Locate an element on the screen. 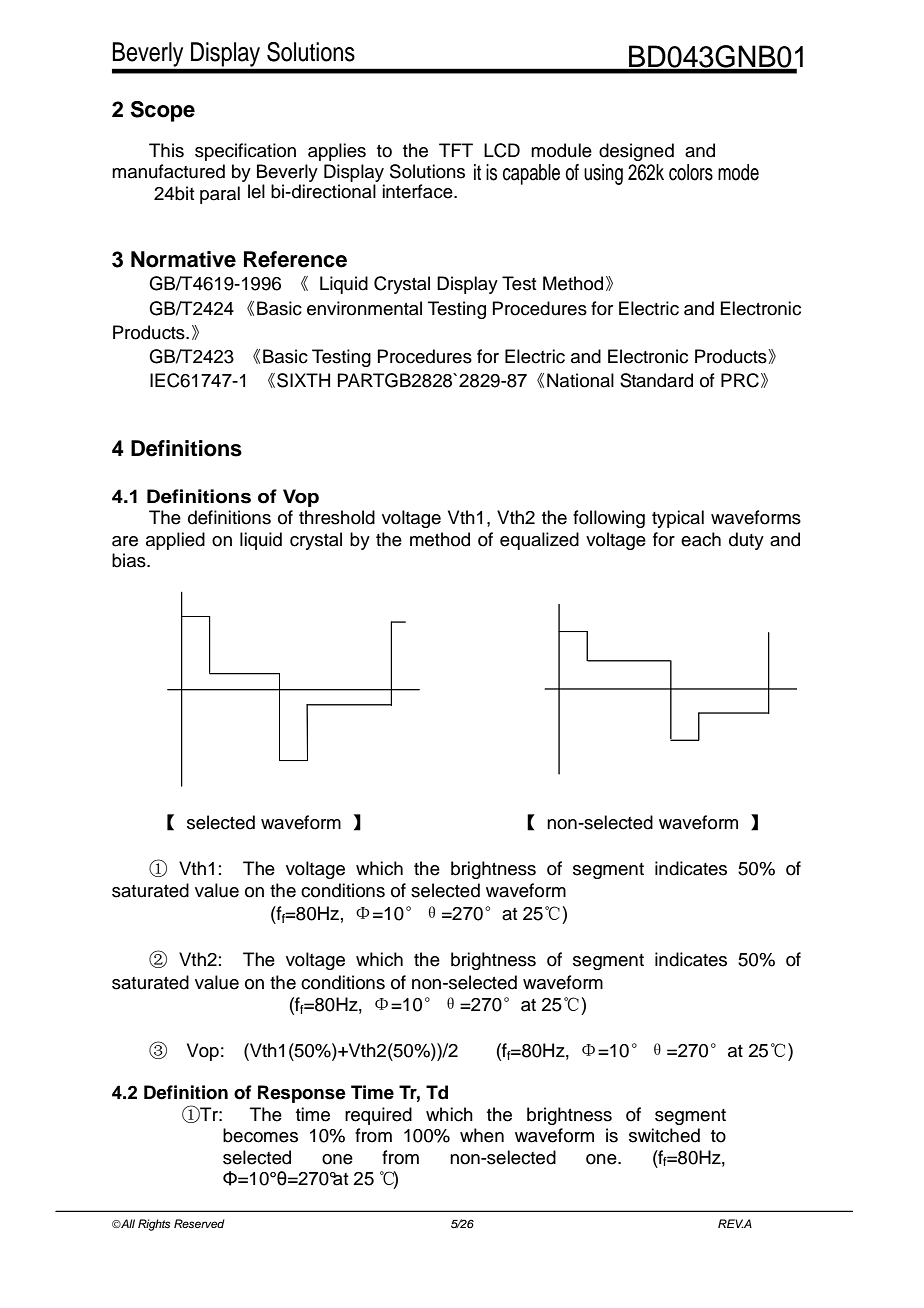  Reserved is located at coordinates (199, 1223).
